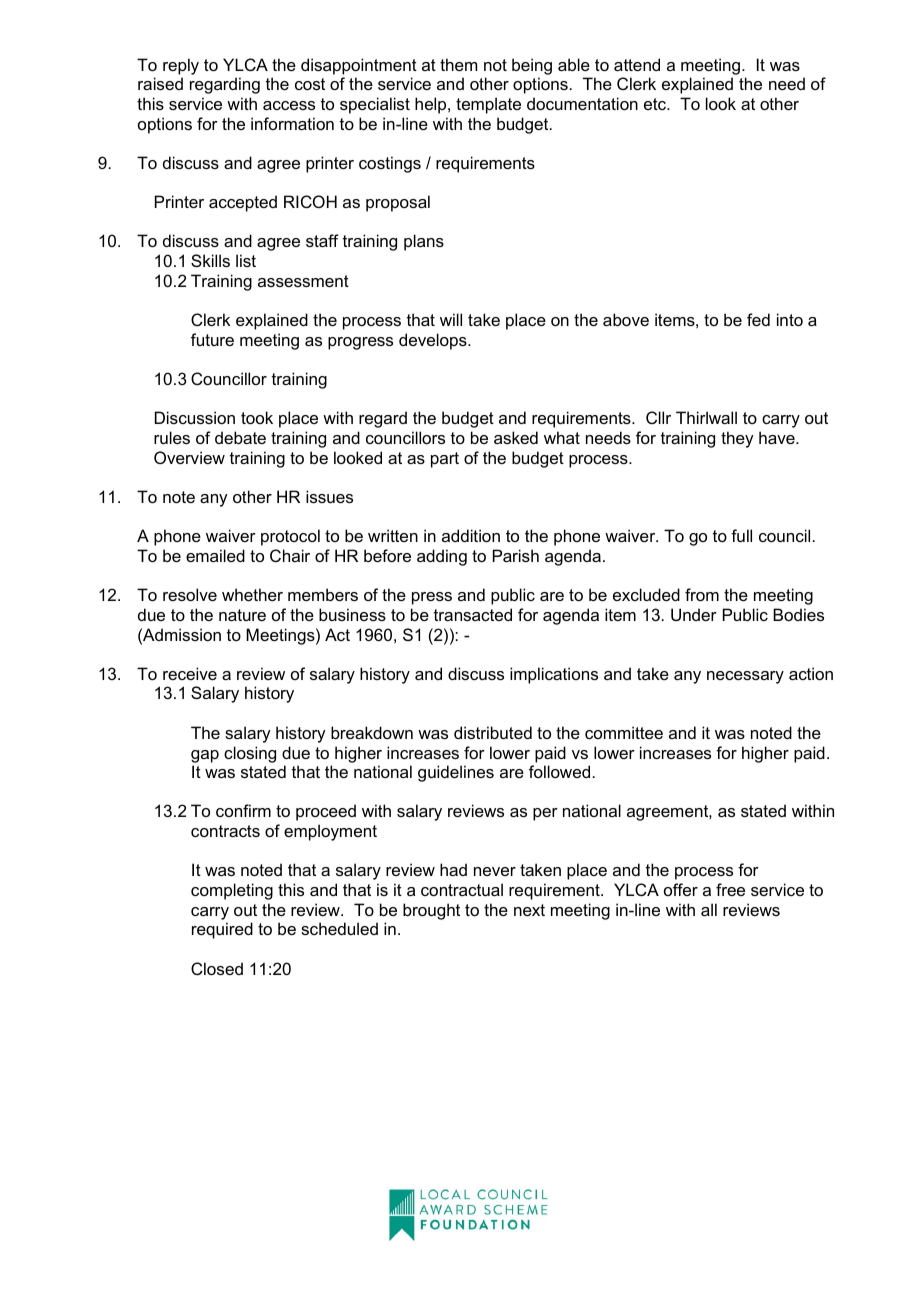  I want to click on etc, so click(656, 104).
